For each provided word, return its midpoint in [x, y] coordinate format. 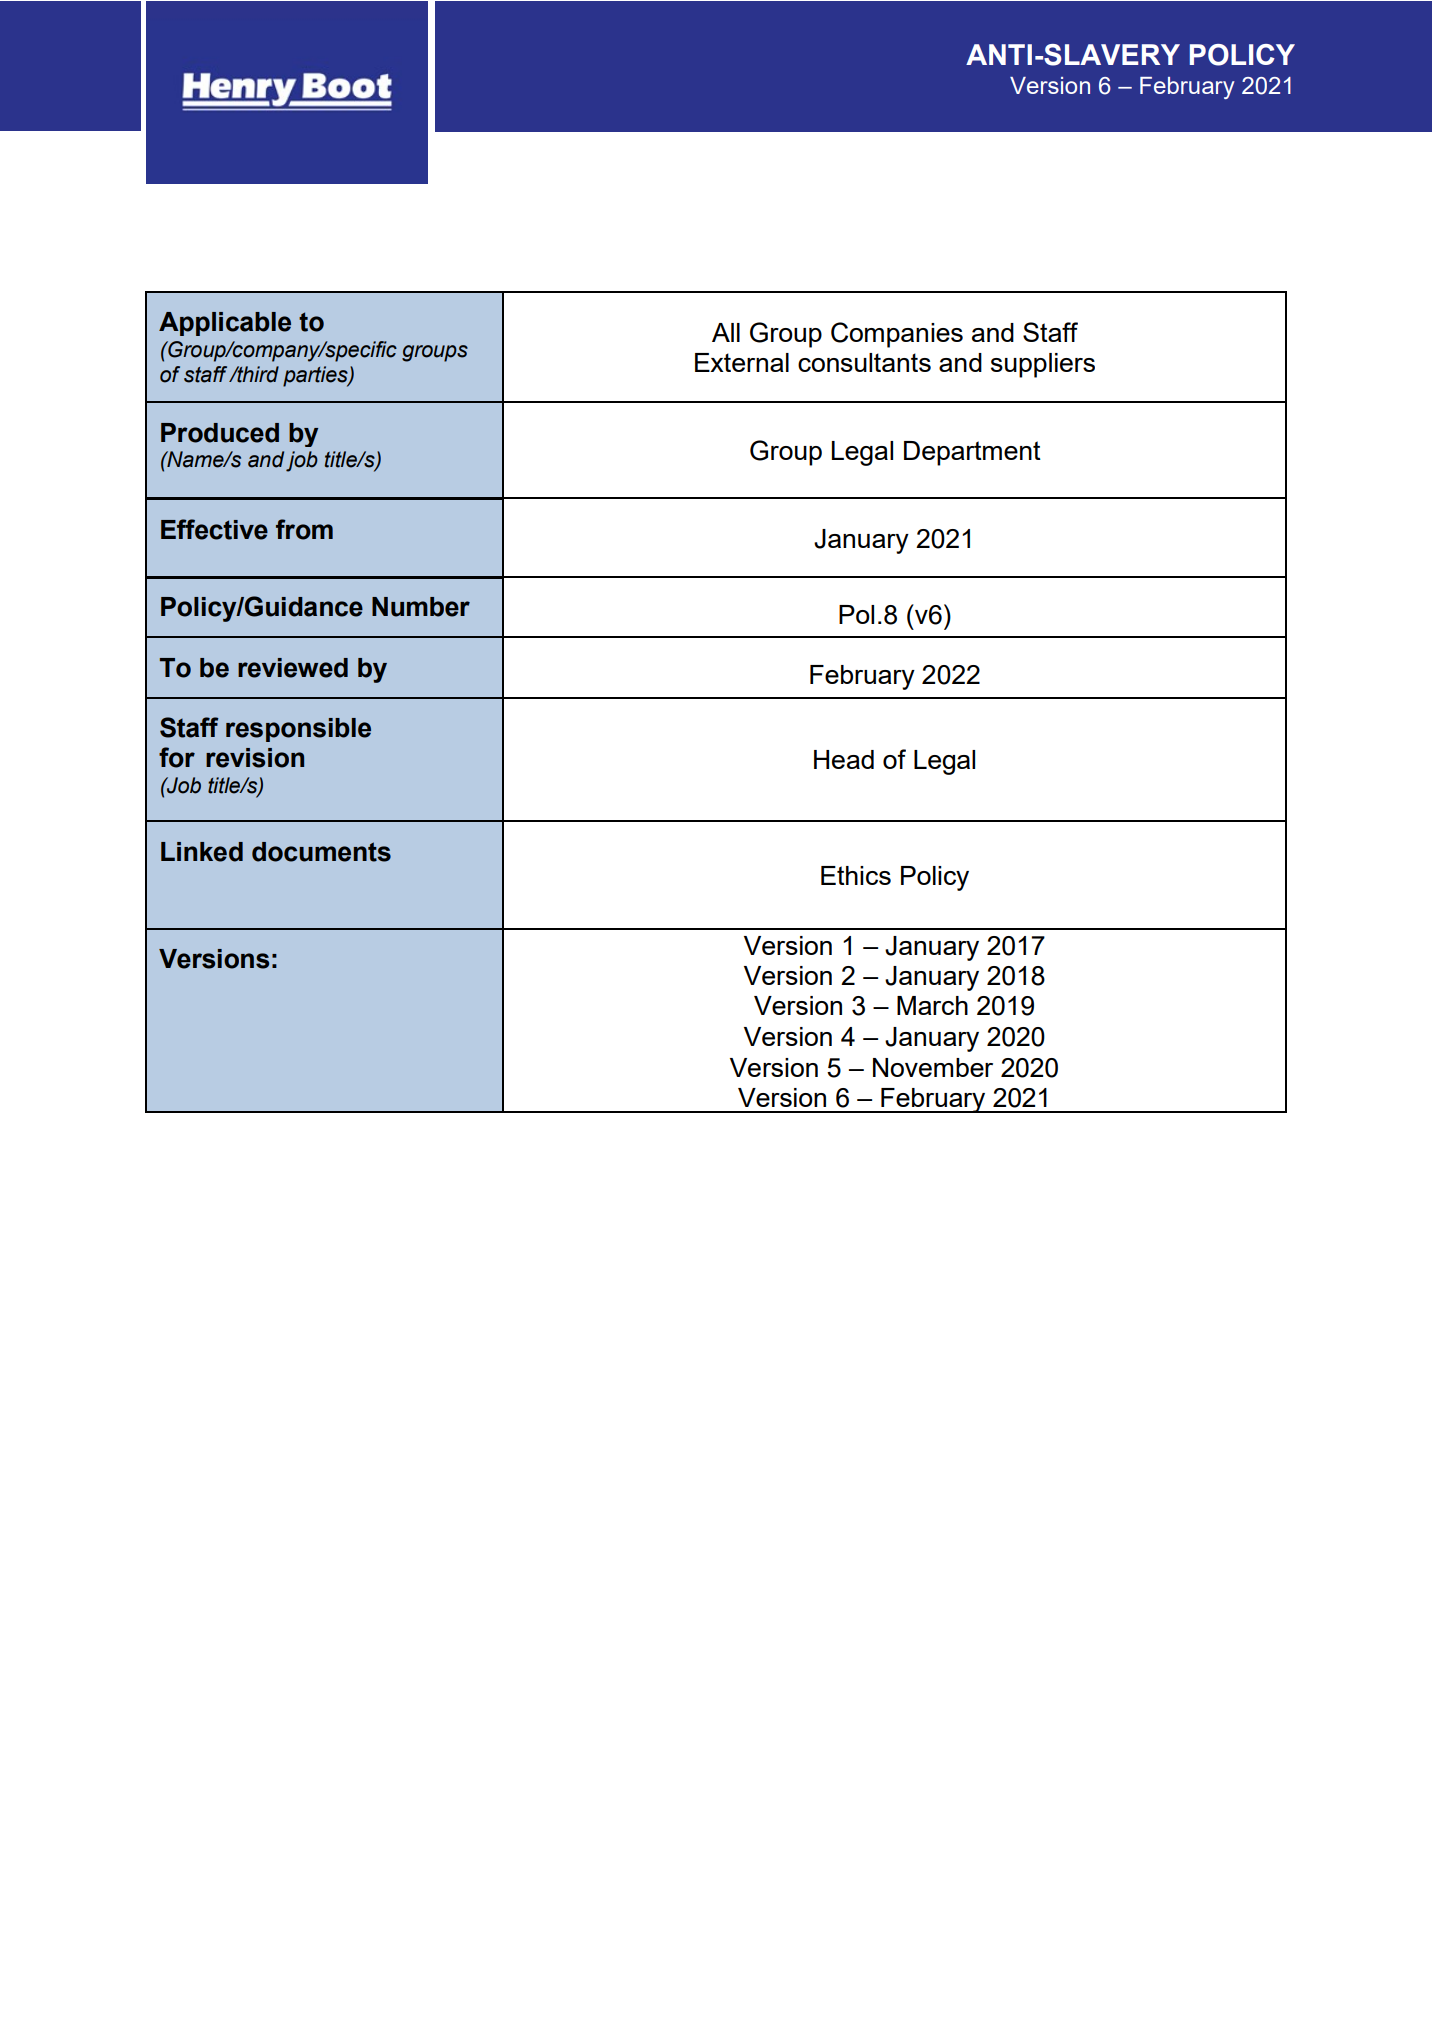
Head [844, 759]
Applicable [225, 324]
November [933, 1067]
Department [972, 453]
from [304, 529]
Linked [202, 852]
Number [421, 607]
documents [321, 852]
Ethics [856, 875]
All [726, 332]
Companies [897, 335]
